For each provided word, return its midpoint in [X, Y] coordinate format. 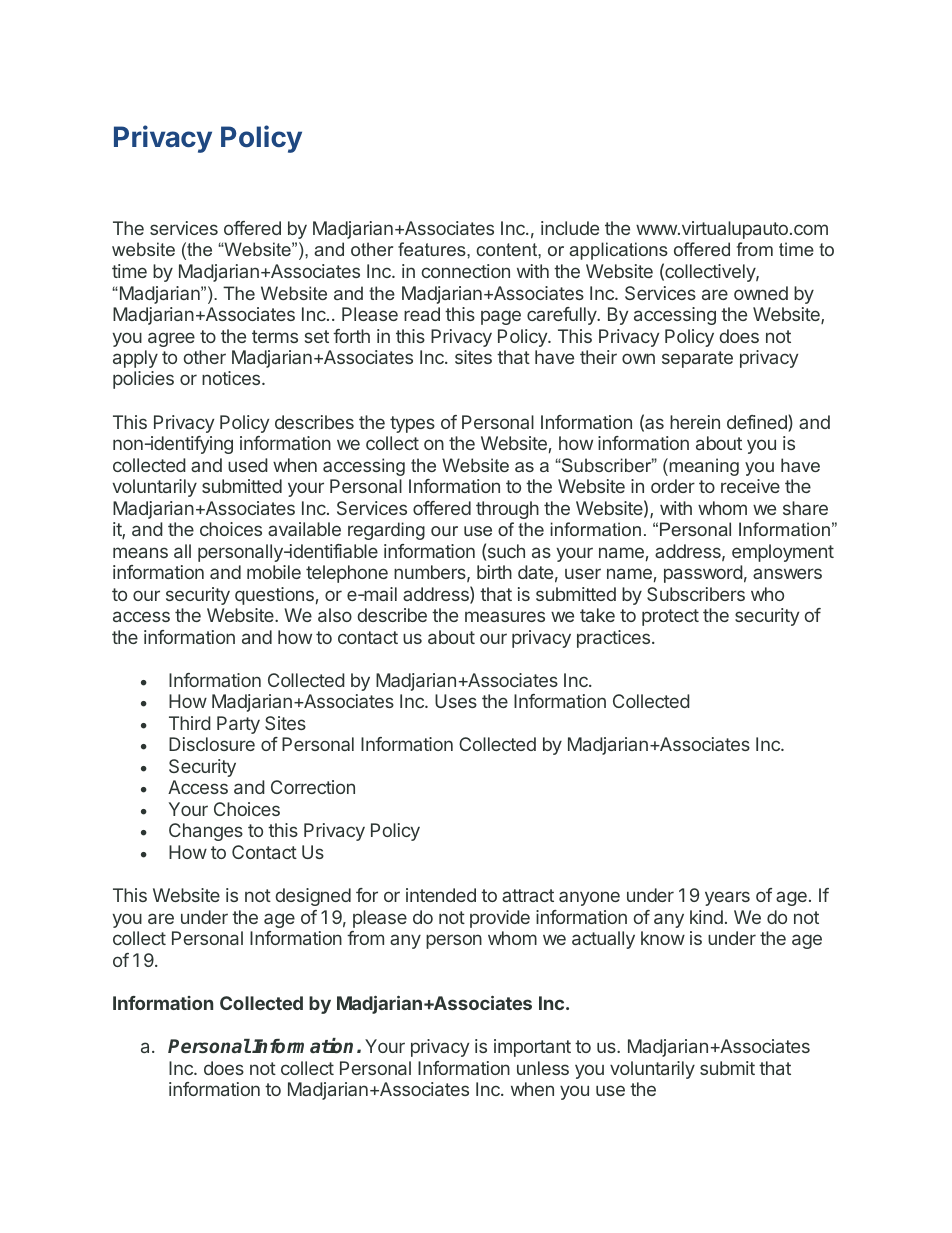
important [532, 1048]
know [663, 938]
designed [313, 897]
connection [466, 271]
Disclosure [212, 744]
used [248, 465]
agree [171, 339]
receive [750, 486]
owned [761, 293]
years [727, 898]
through [507, 510]
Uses [456, 701]
